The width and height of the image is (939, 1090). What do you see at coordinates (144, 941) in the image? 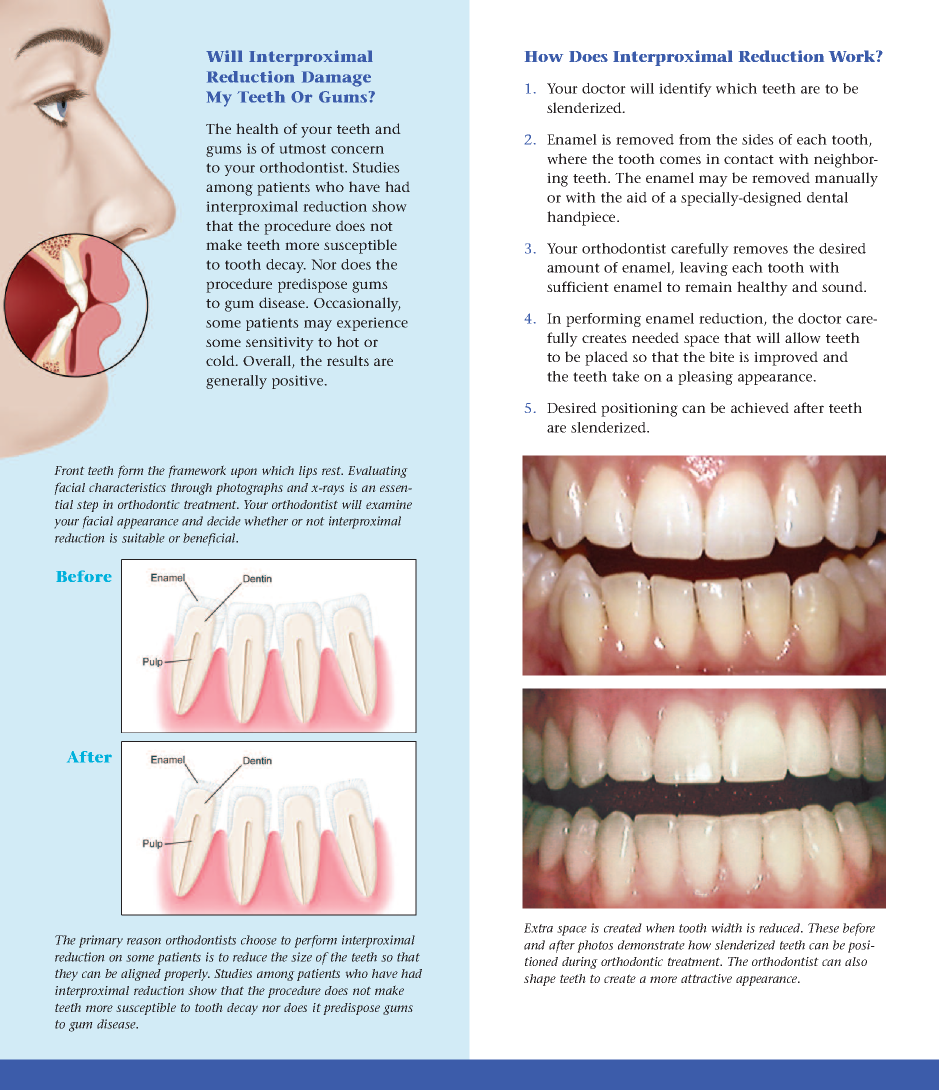
I see `reason` at bounding box center [144, 941].
